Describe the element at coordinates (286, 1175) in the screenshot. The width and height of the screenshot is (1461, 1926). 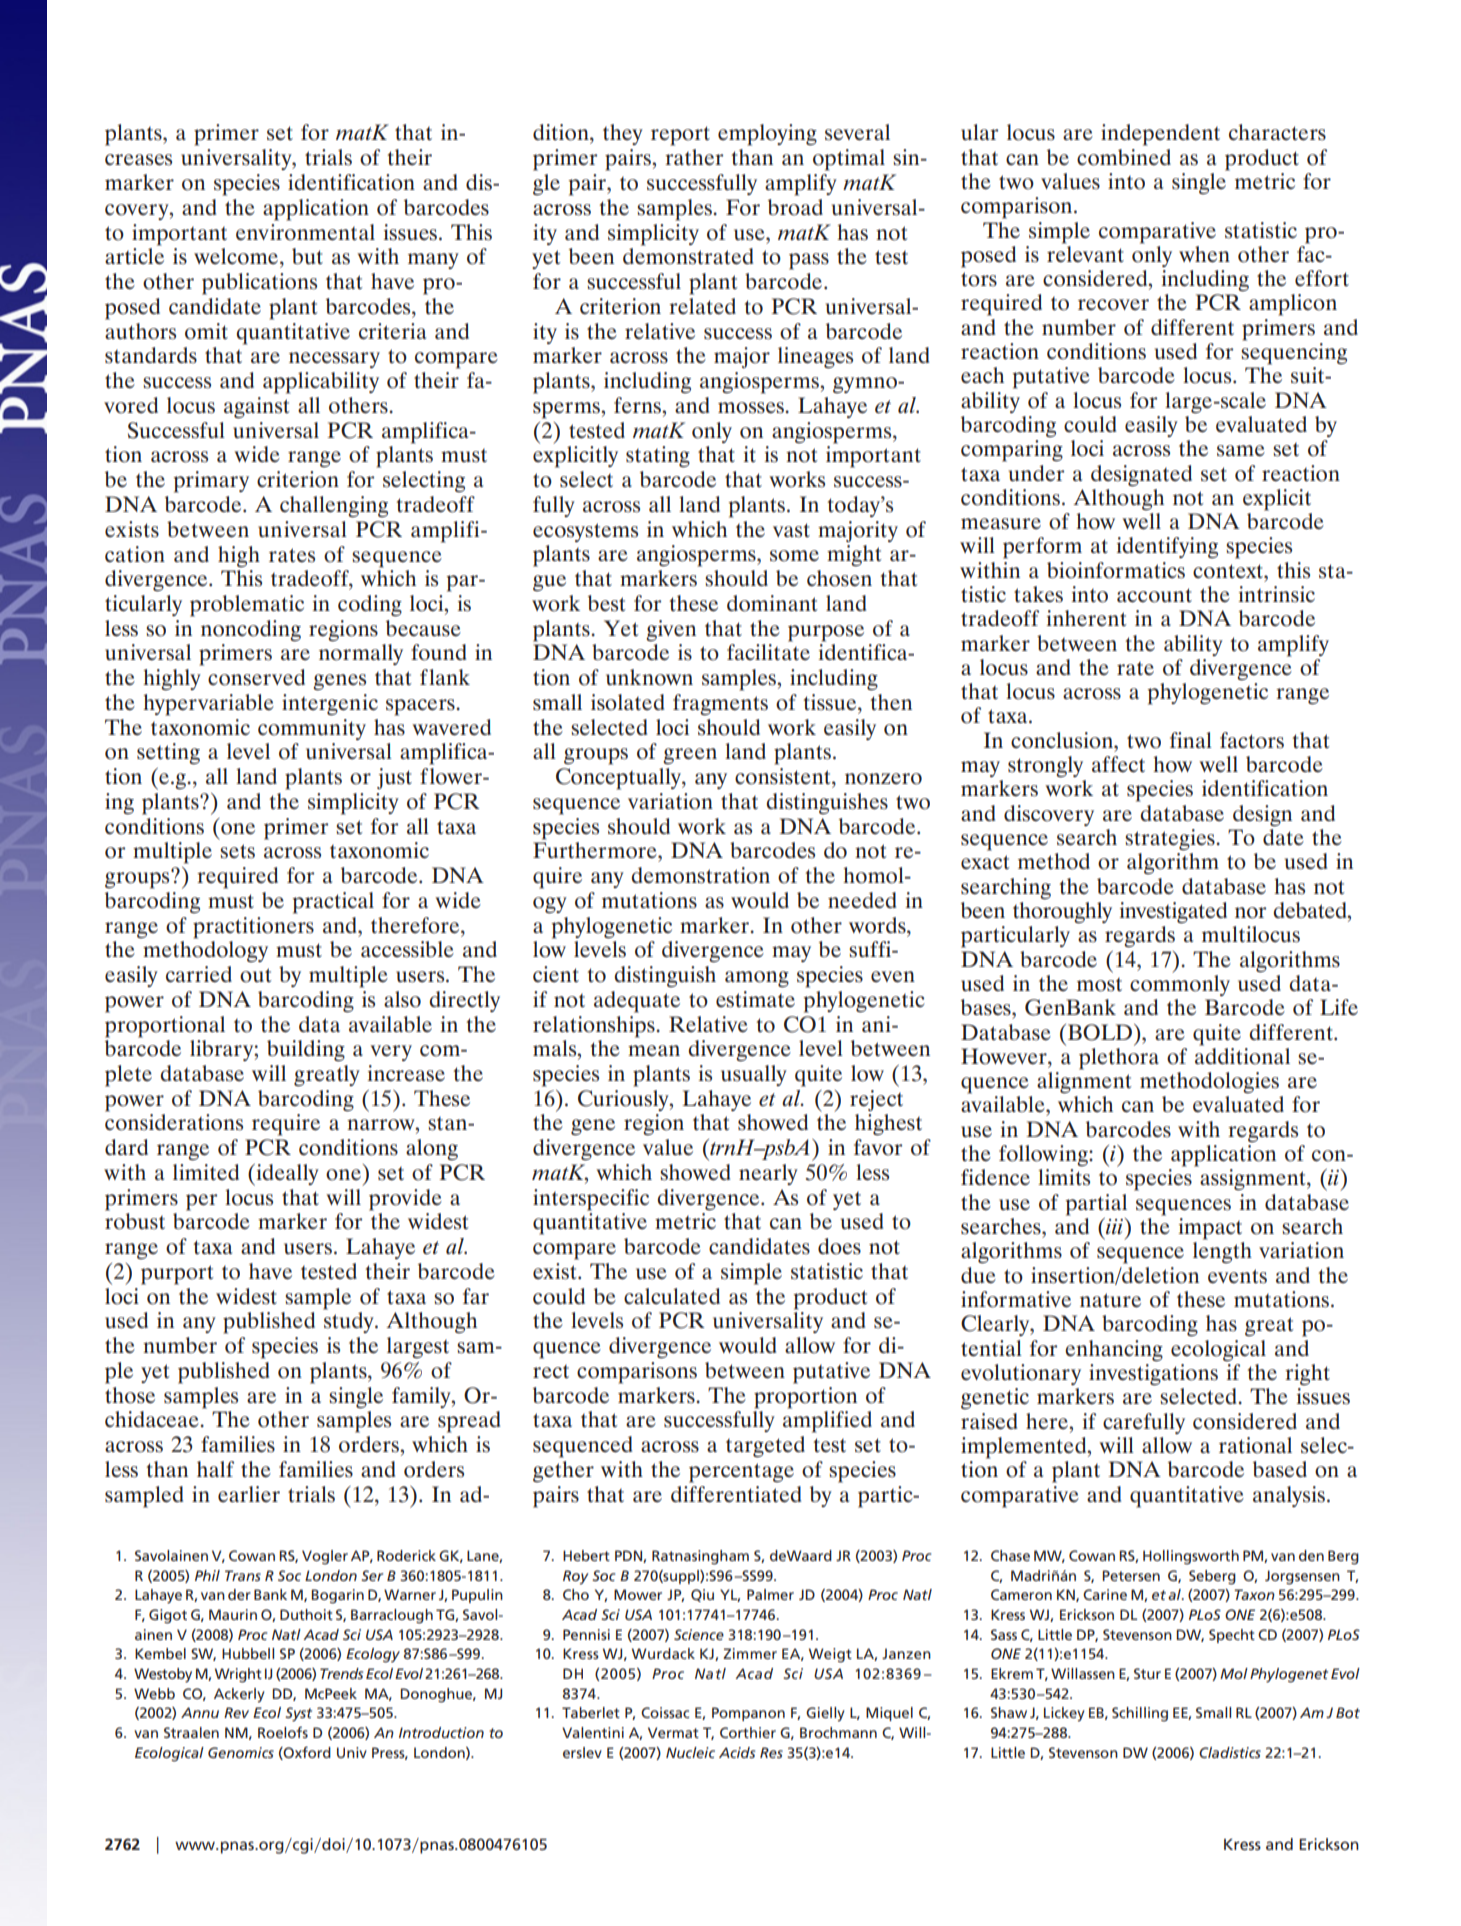
I see `ideally` at that location.
